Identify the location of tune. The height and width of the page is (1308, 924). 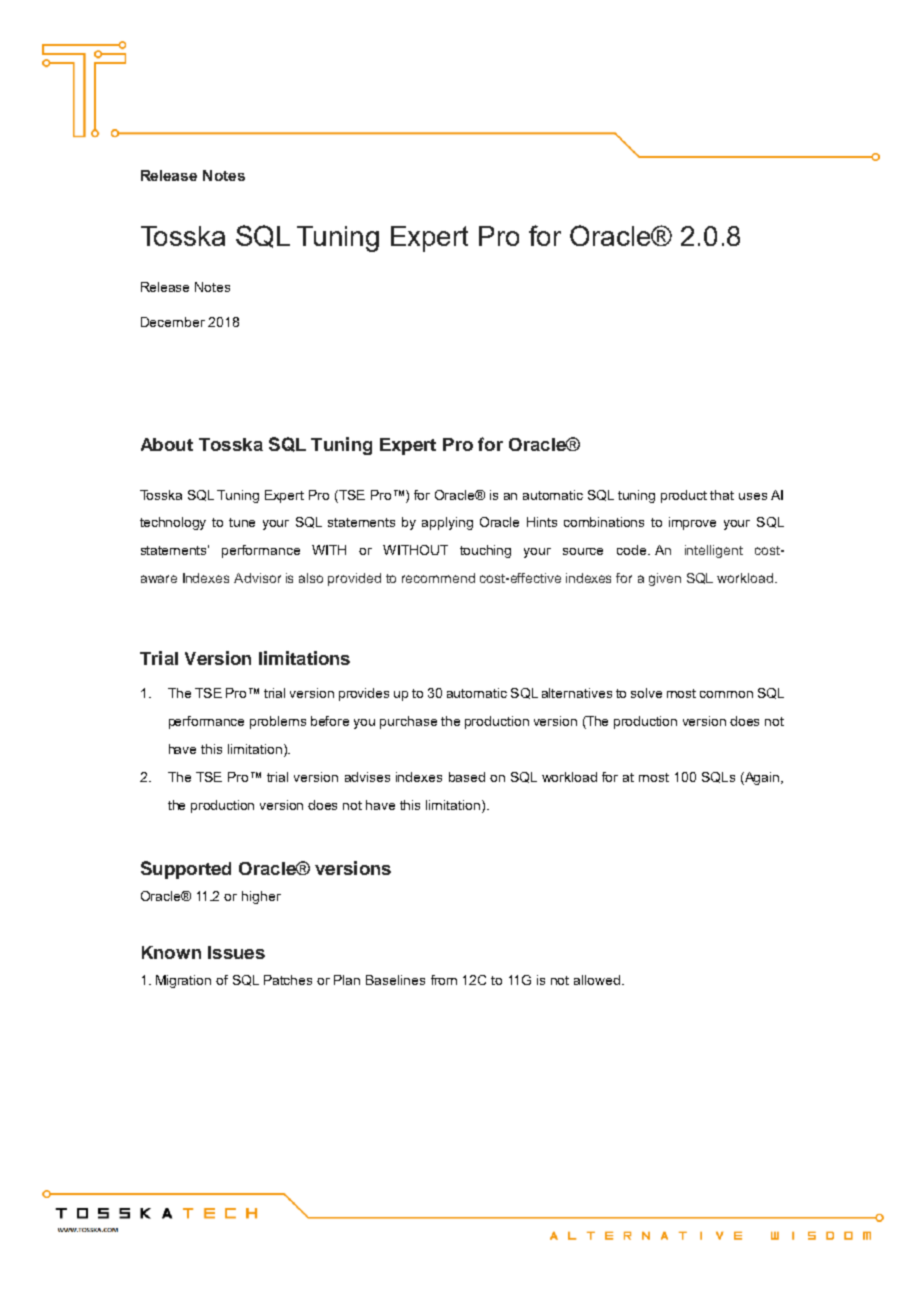
(242, 522).
